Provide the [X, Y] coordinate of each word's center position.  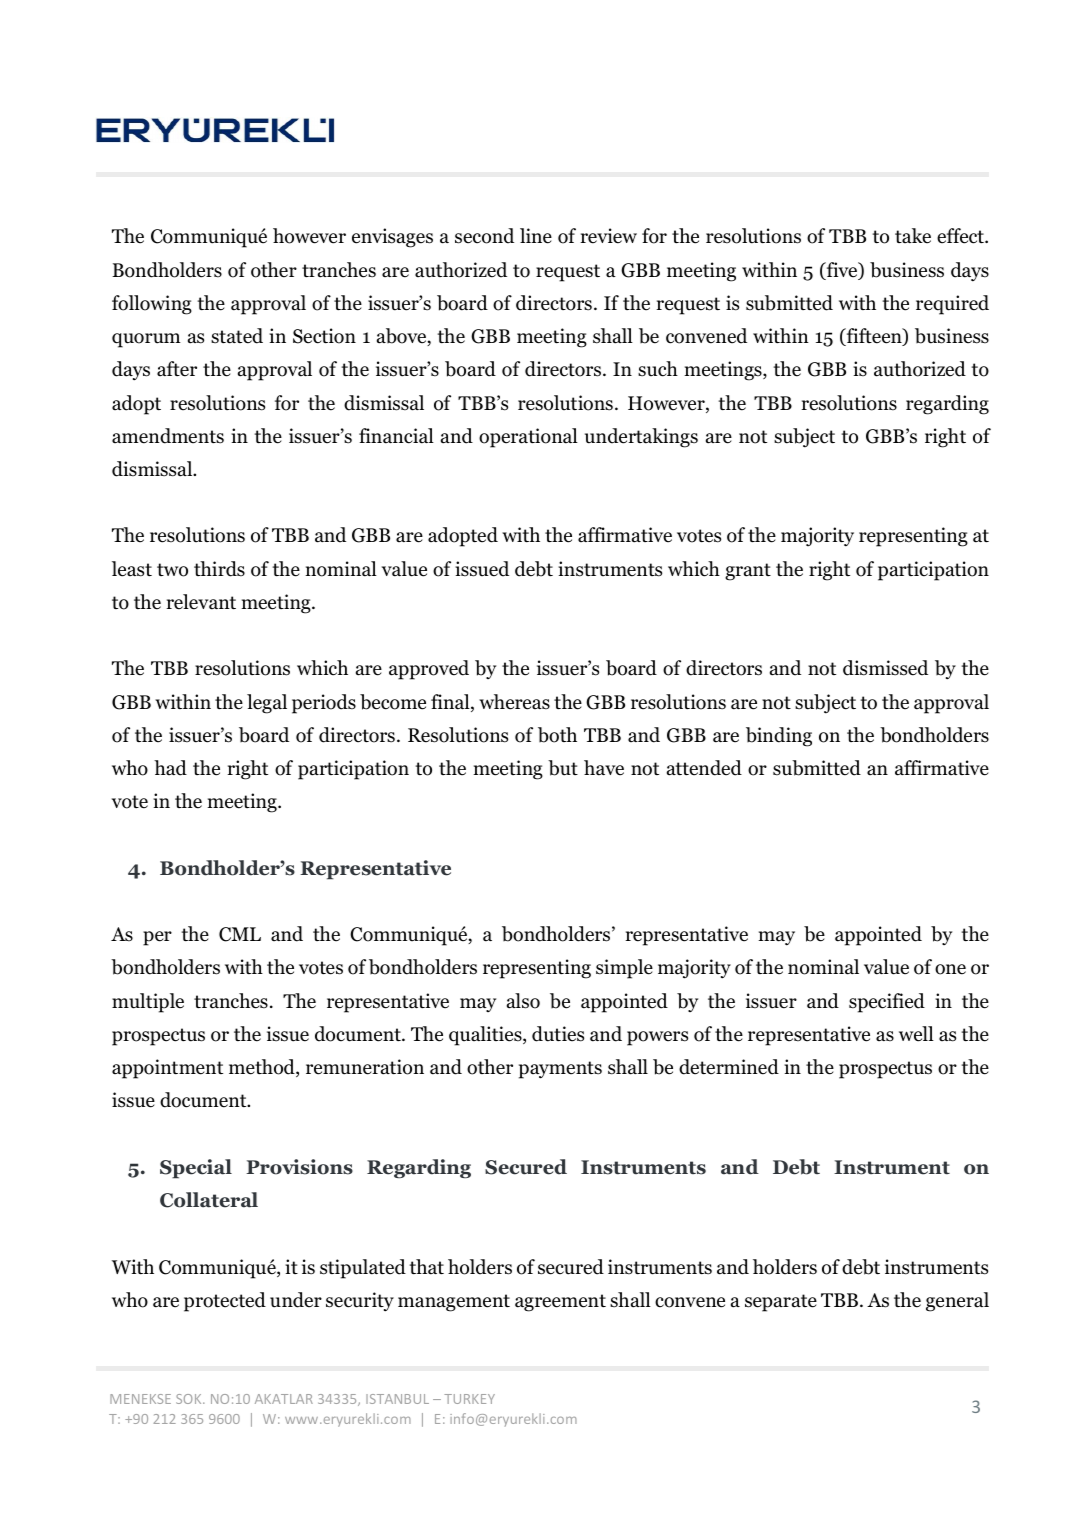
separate [781, 1303]
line [536, 236]
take [913, 236]
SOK [190, 1399]
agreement [560, 1303]
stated [237, 336]
